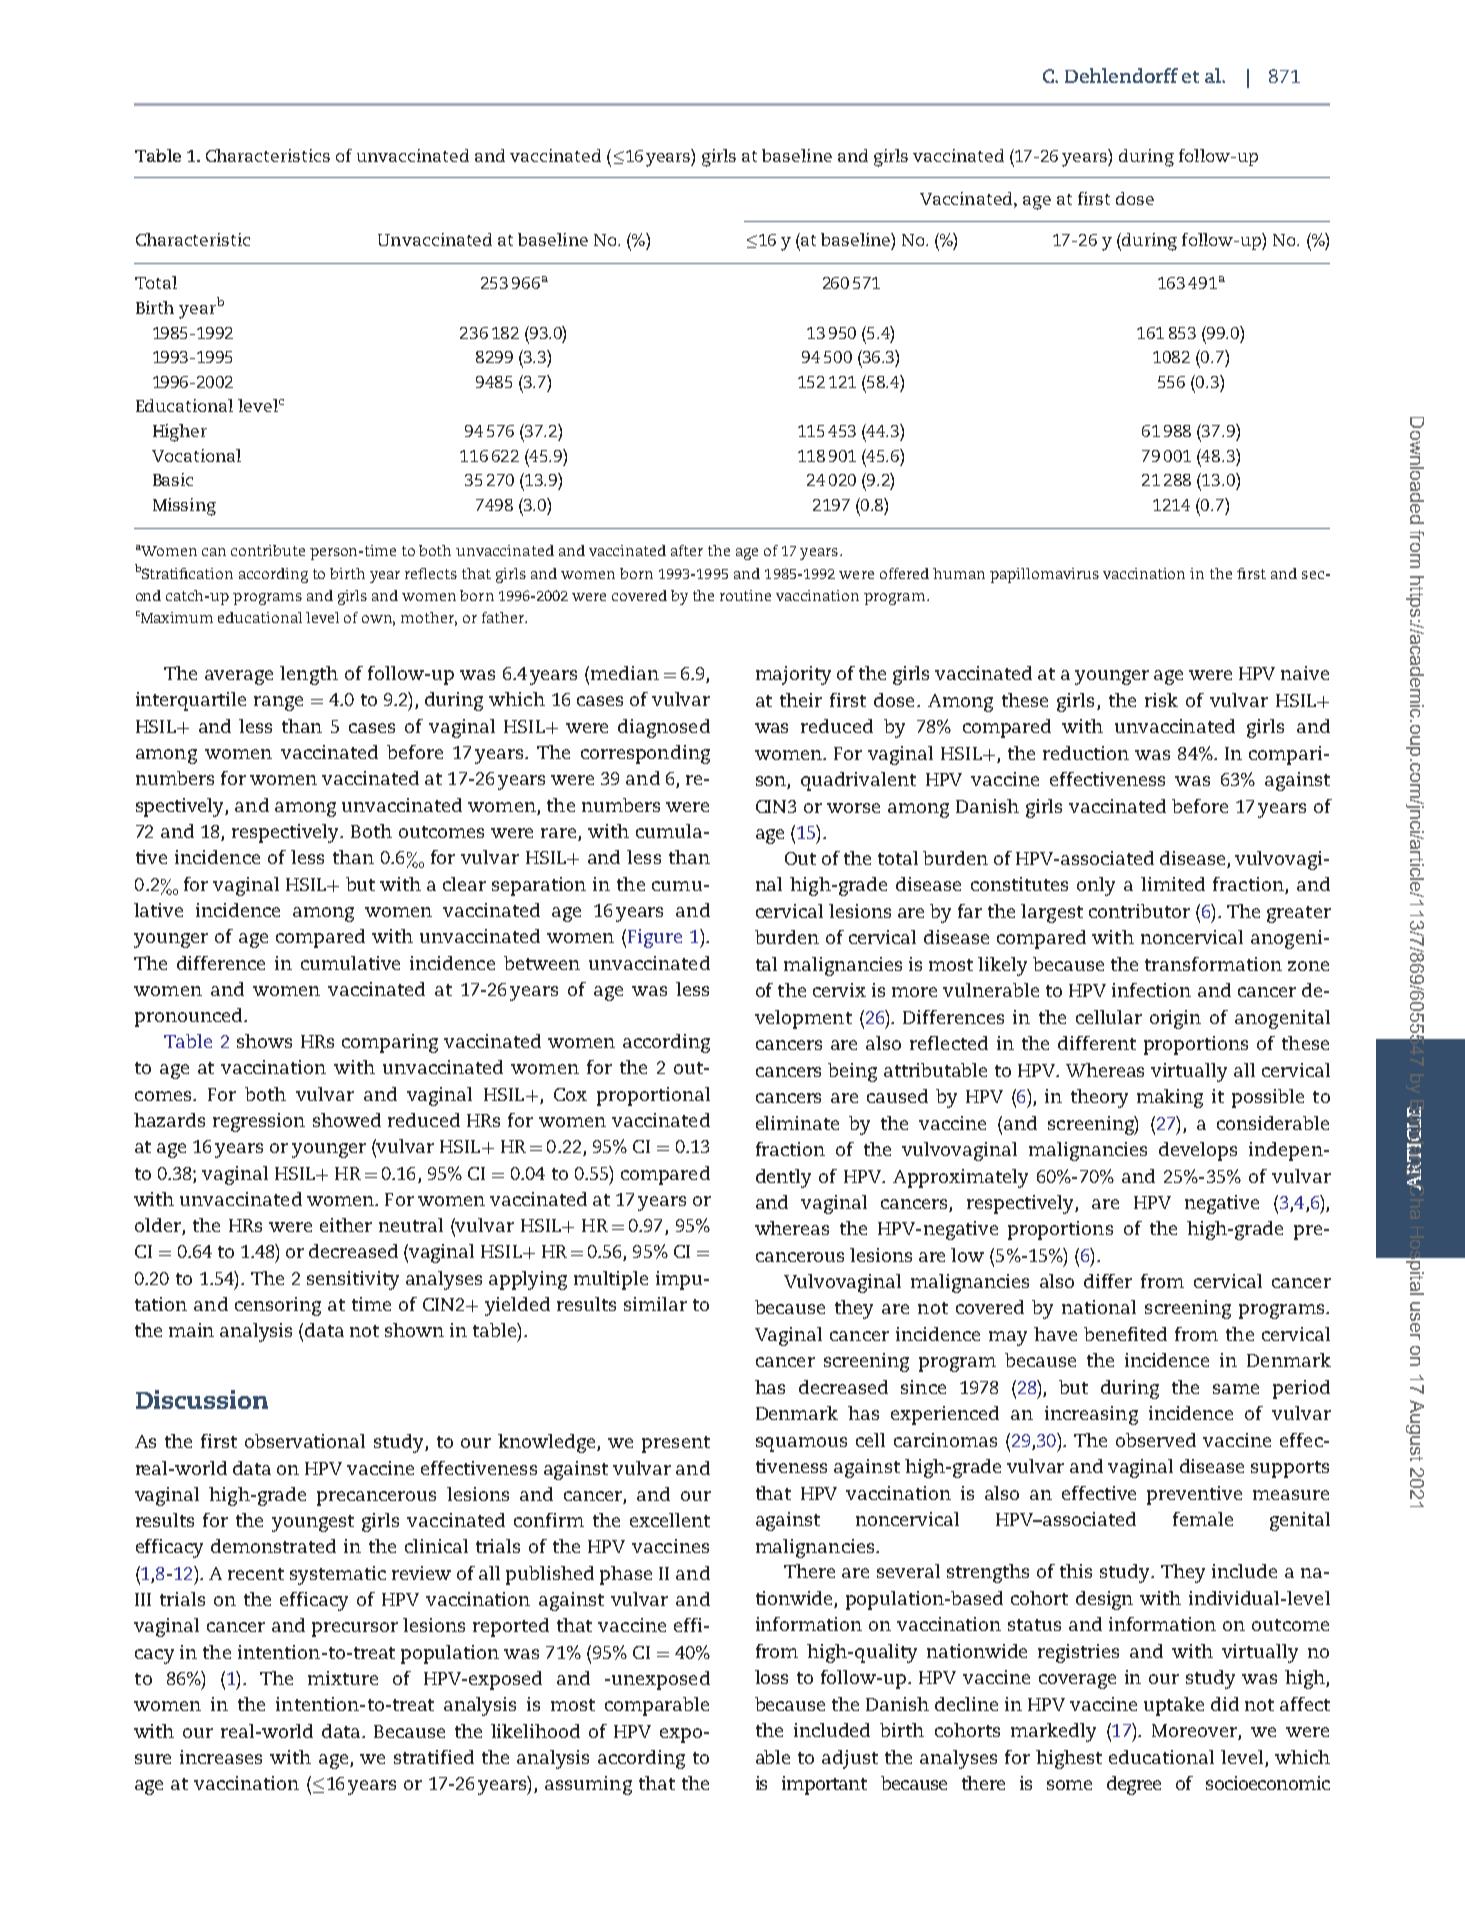 This screenshot has width=1465, height=1926. I want to click on after, so click(687, 550).
